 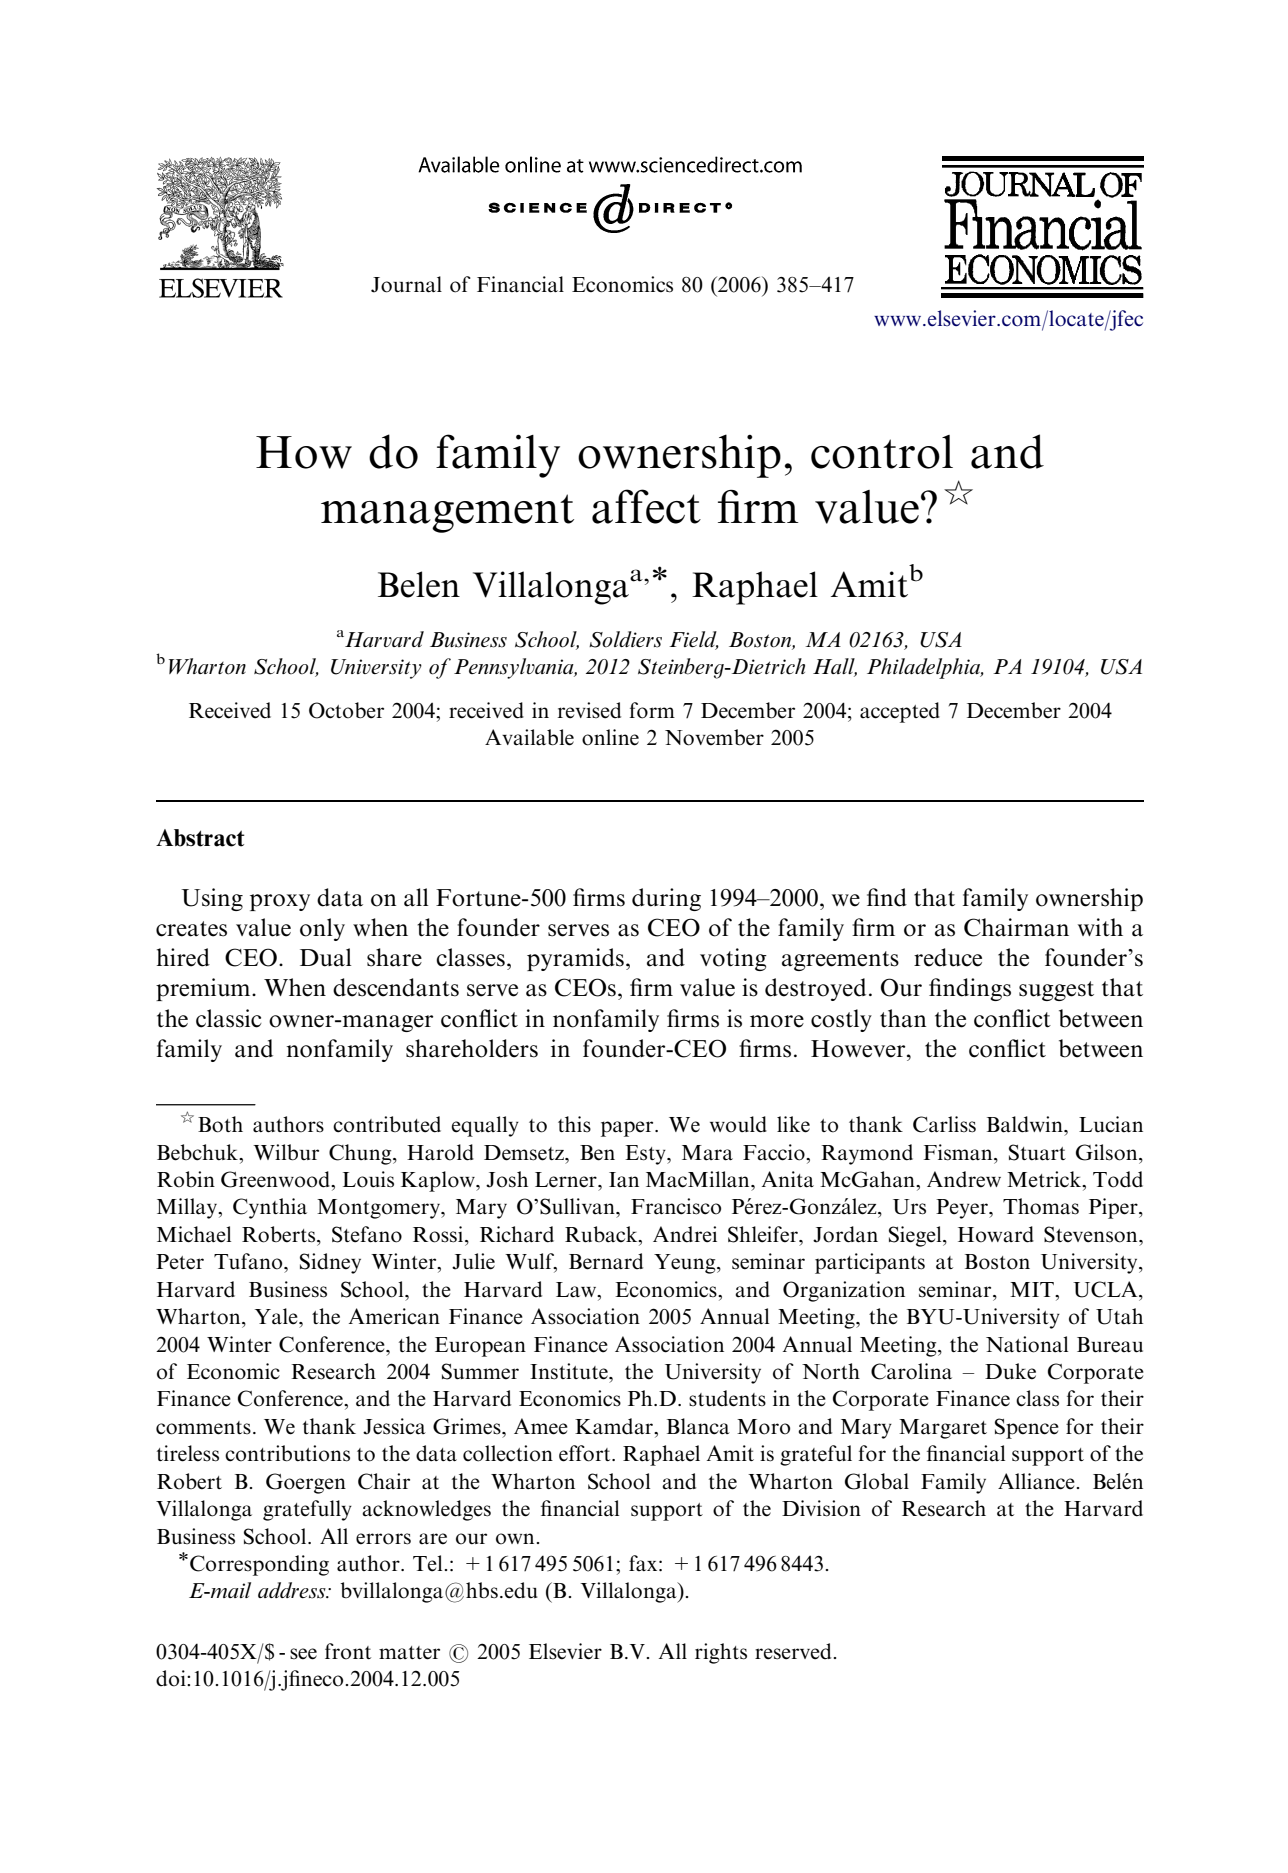 I want to click on suggest, so click(x=1056, y=991).
